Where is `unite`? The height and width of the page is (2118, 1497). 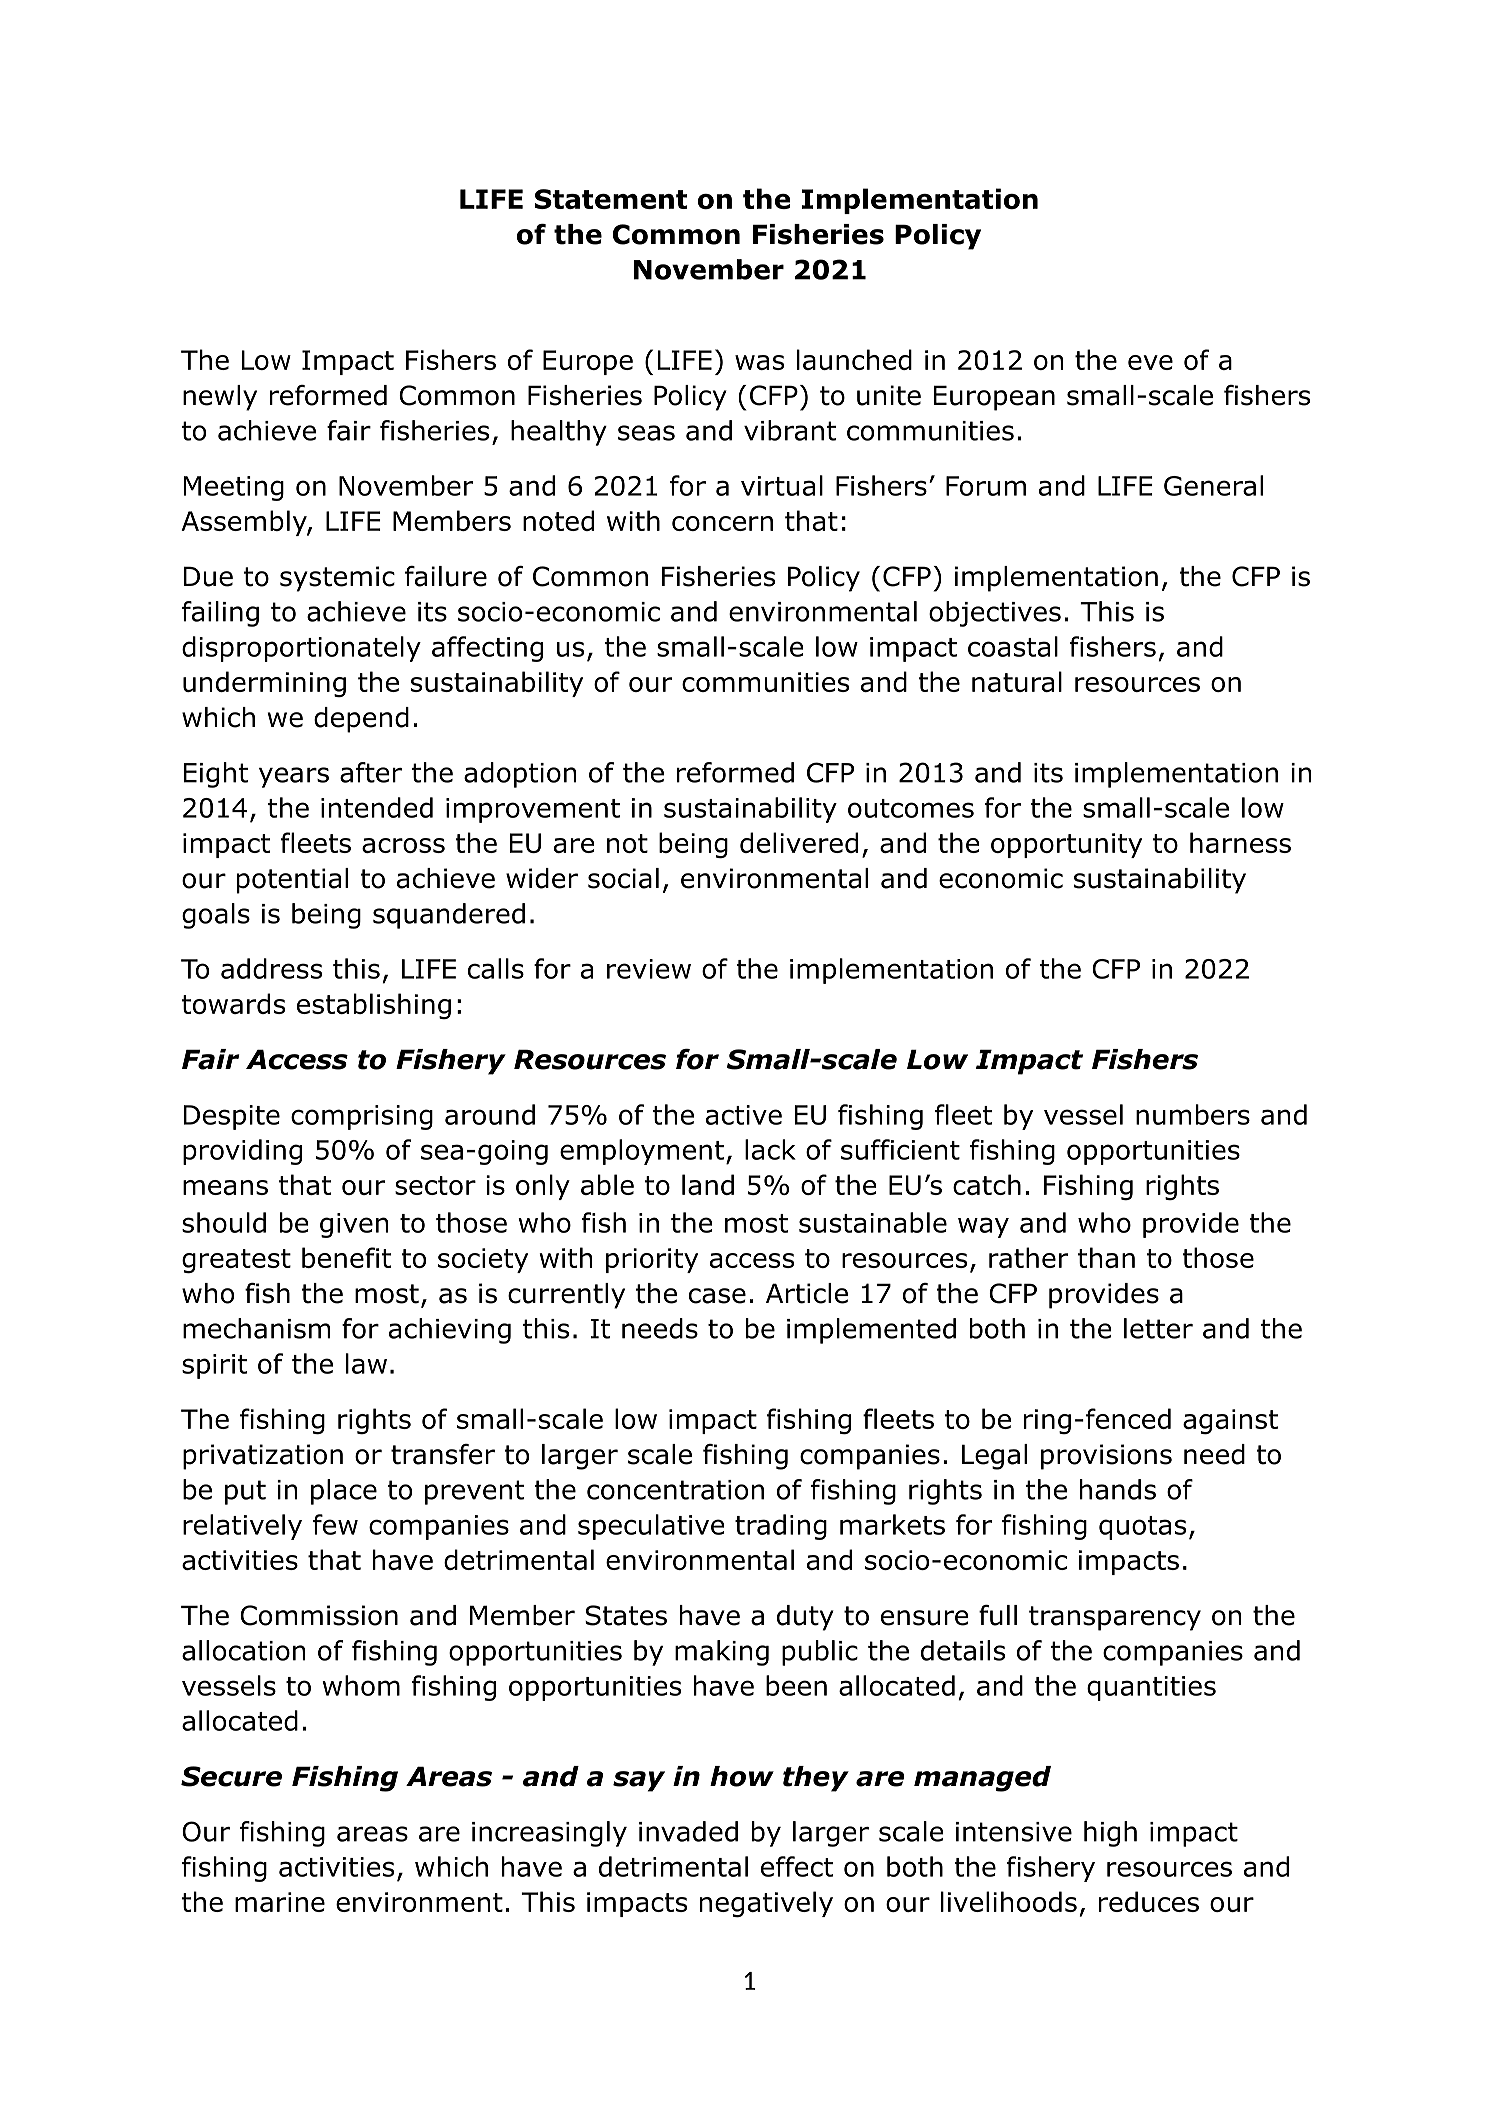 unite is located at coordinates (889, 395).
